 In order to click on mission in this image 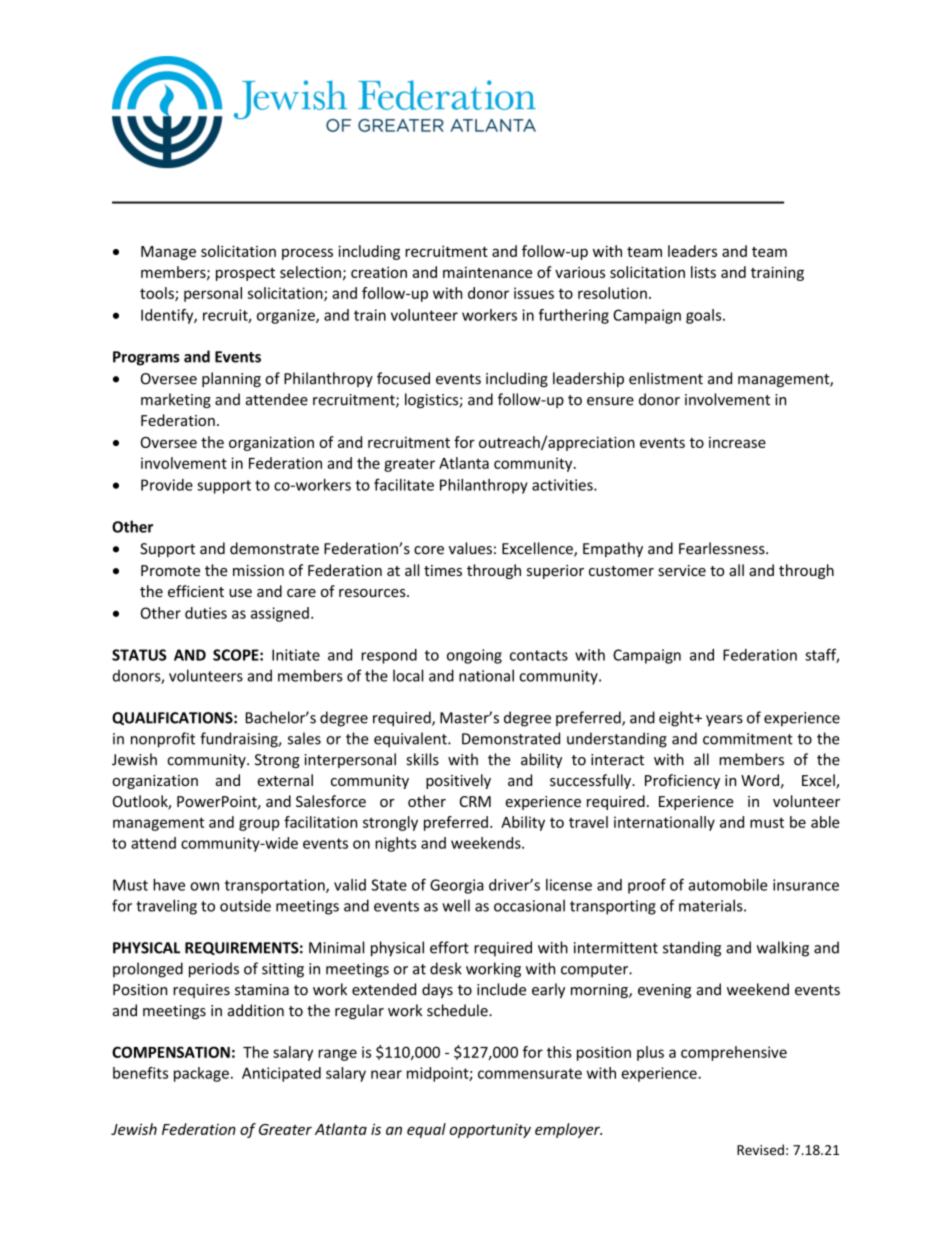, I will do `click(258, 570)`.
